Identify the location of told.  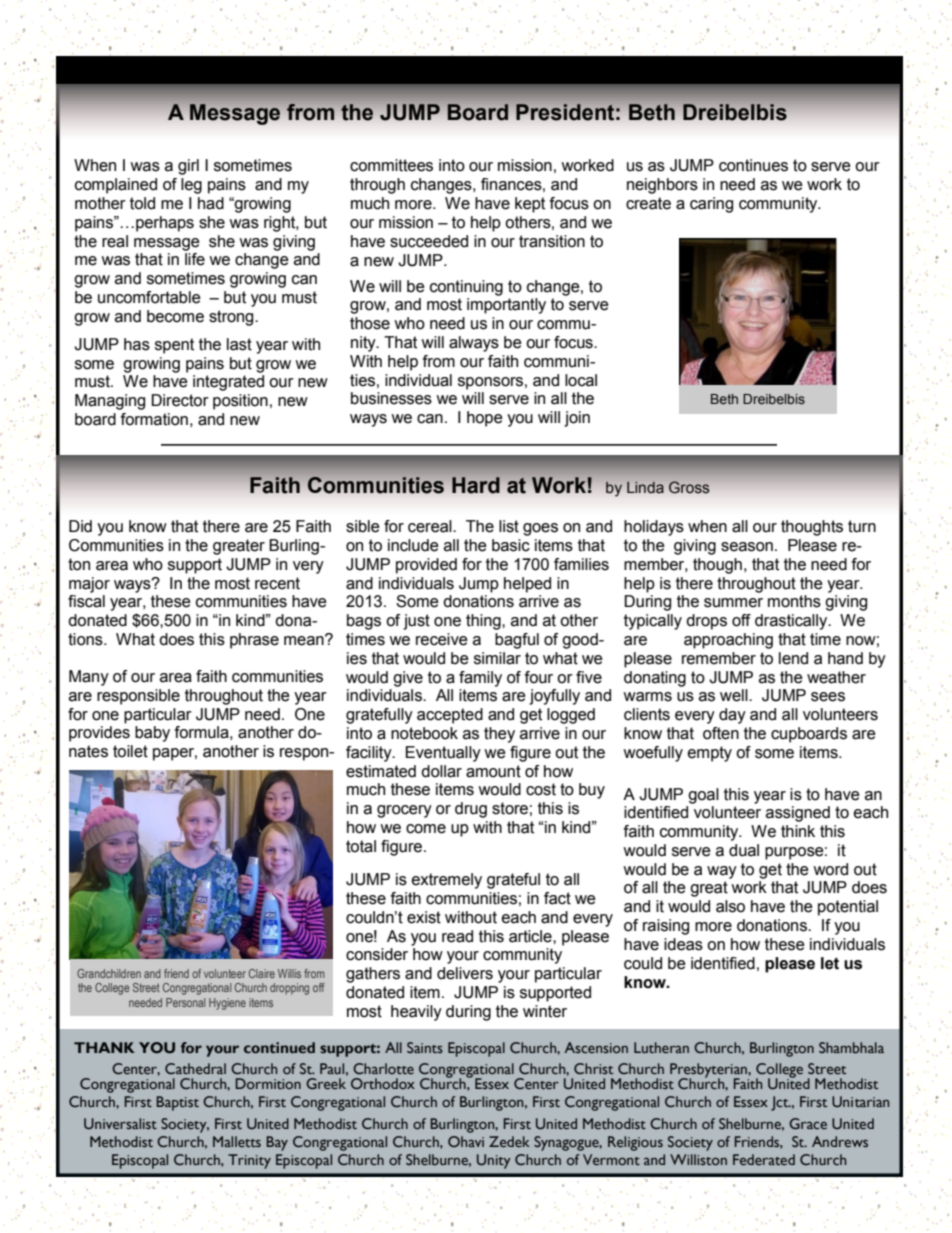
(142, 203).
